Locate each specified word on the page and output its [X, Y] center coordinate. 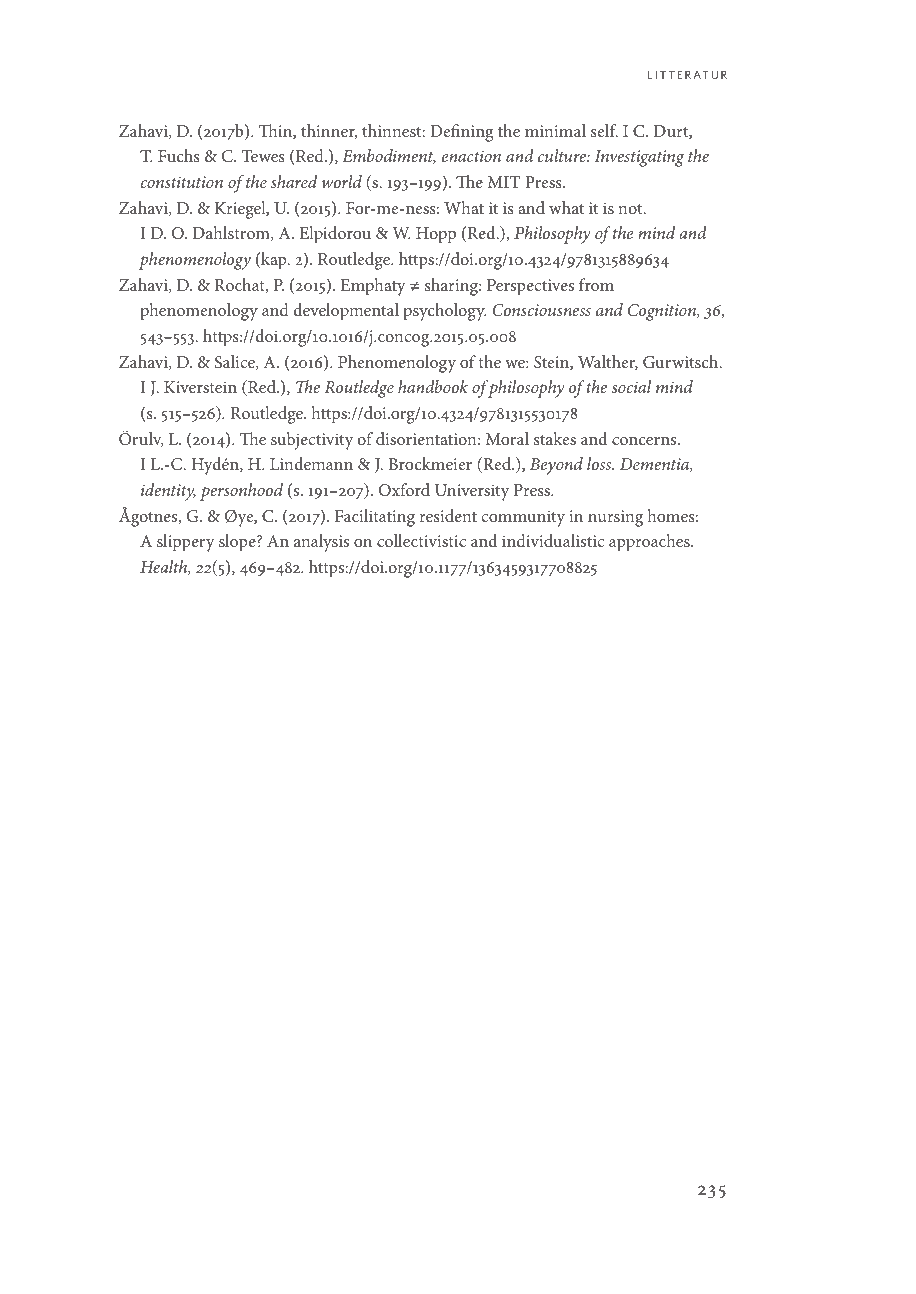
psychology [444, 312]
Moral [507, 438]
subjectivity [312, 441]
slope [238, 543]
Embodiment [389, 156]
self [604, 130]
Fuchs [179, 155]
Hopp [436, 235]
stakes [555, 438]
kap [274, 261]
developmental [346, 312]
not [631, 209]
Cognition [663, 312]
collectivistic [421, 540]
